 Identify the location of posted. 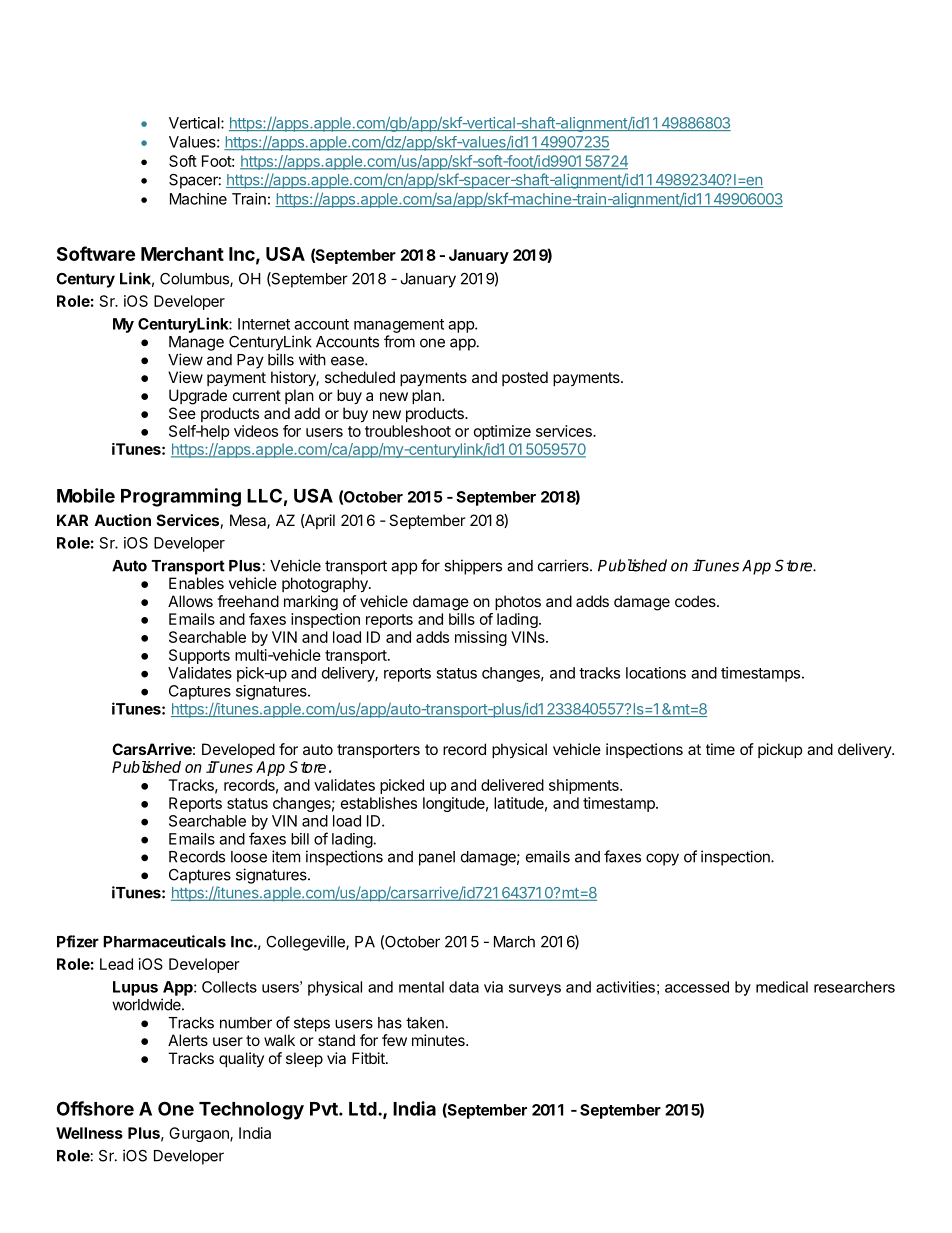
(525, 378).
